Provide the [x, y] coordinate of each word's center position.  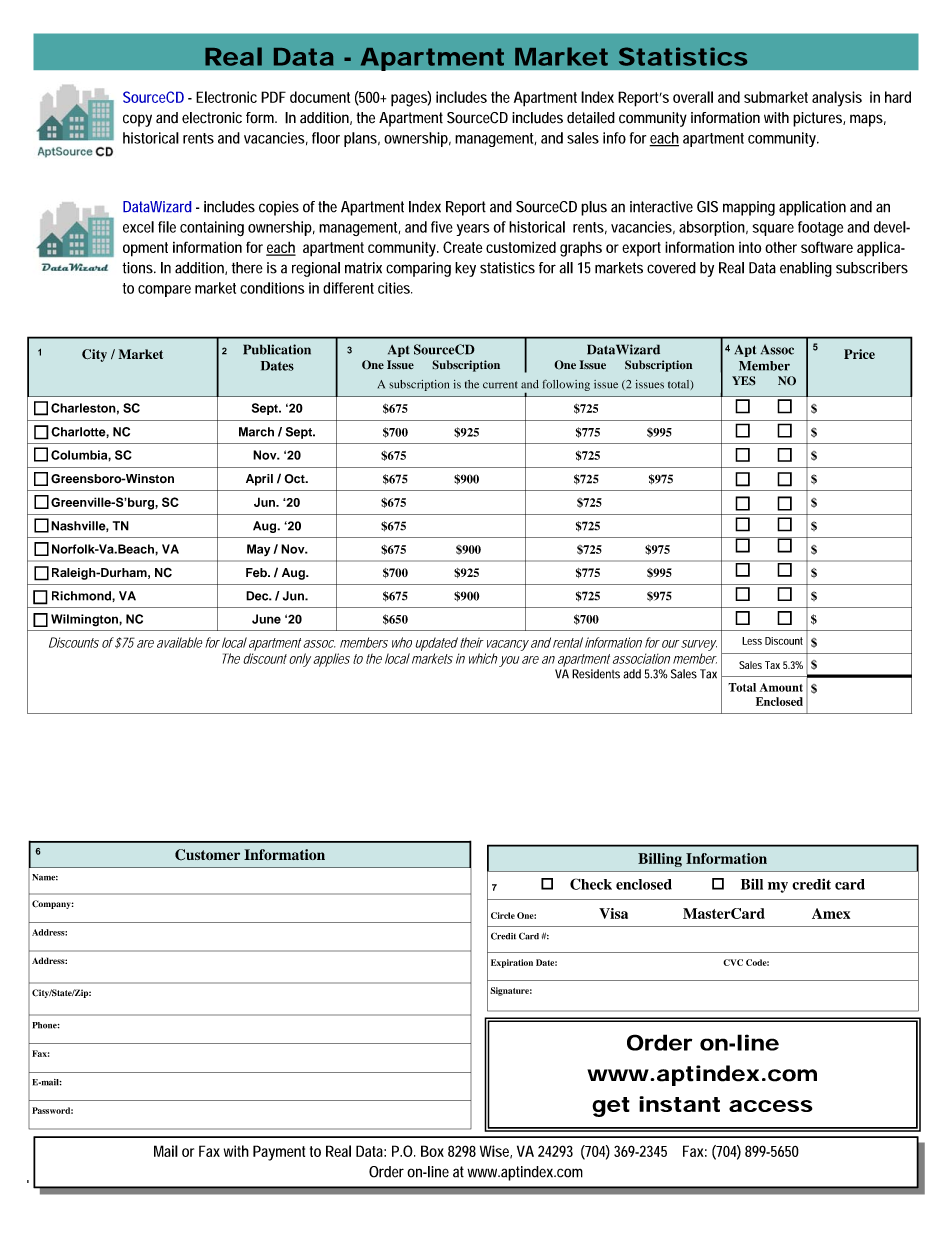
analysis [837, 99]
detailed [591, 118]
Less [752, 641]
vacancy [506, 645]
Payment [279, 1153]
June [266, 619]
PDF [273, 97]
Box [432, 1151]
